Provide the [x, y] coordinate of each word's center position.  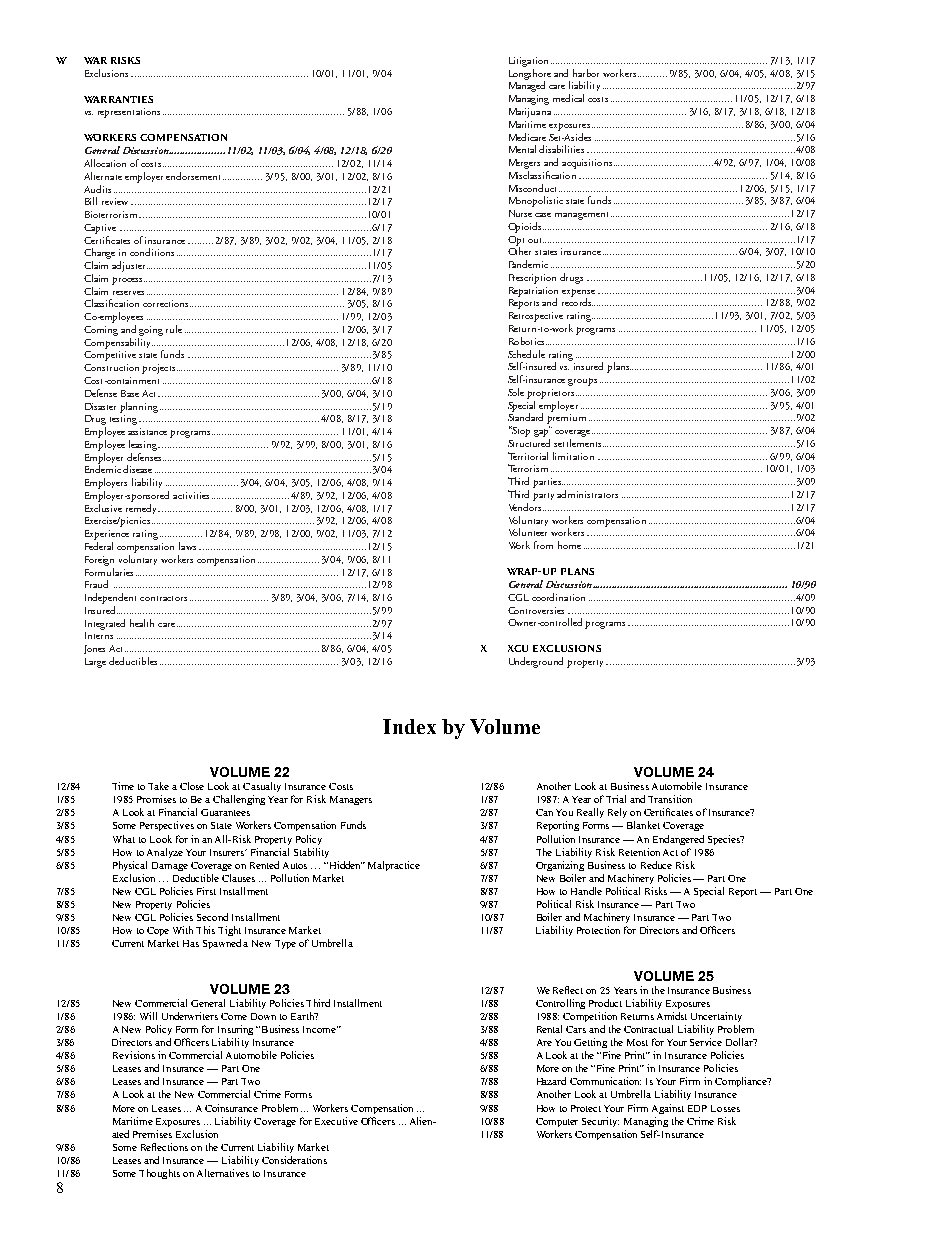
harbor [586, 73]
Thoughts [159, 1174]
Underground [536, 662]
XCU [518, 648]
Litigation [528, 62]
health [142, 623]
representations [129, 113]
